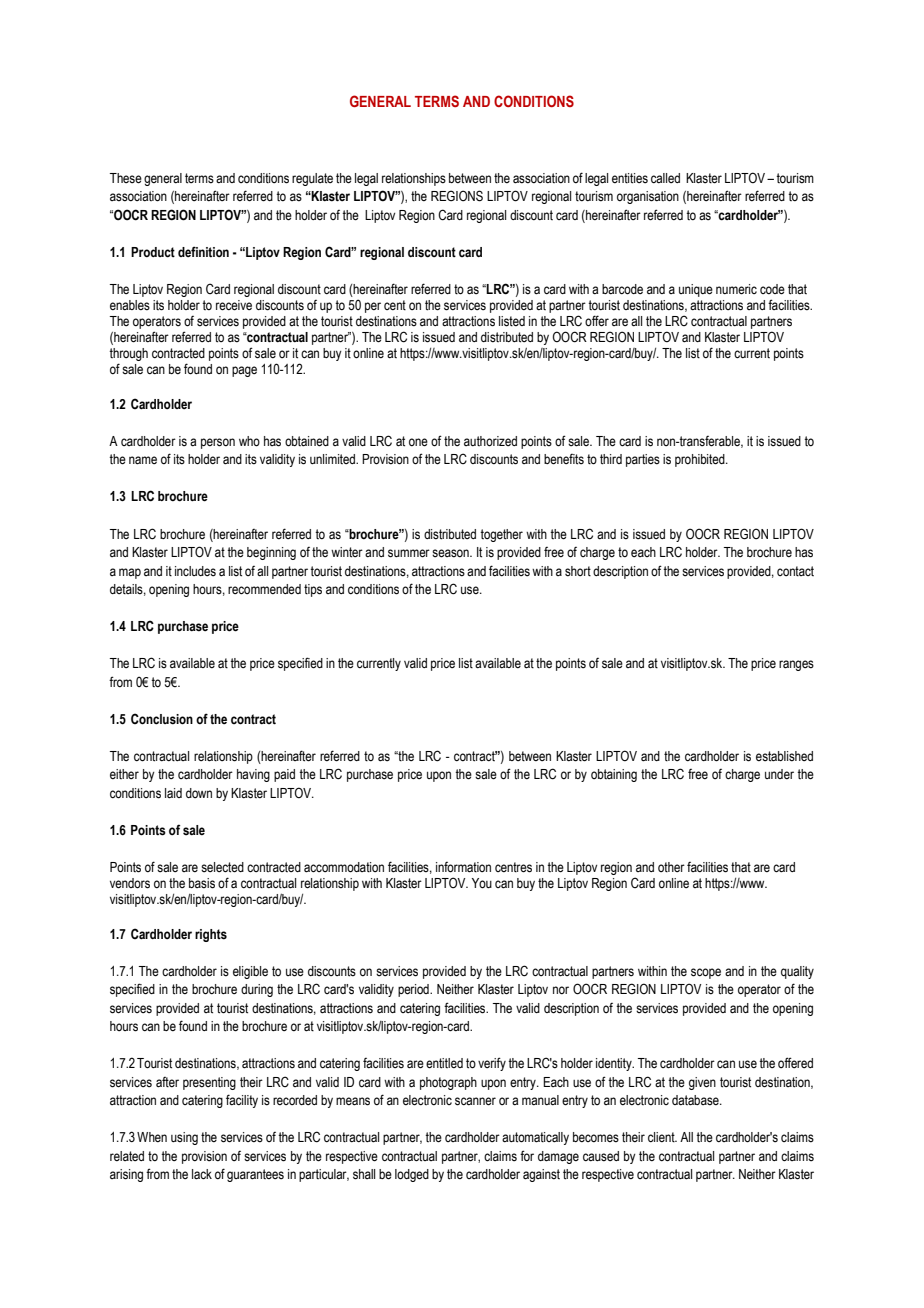  What do you see at coordinates (665, 178) in the screenshot?
I see `called` at bounding box center [665, 178].
